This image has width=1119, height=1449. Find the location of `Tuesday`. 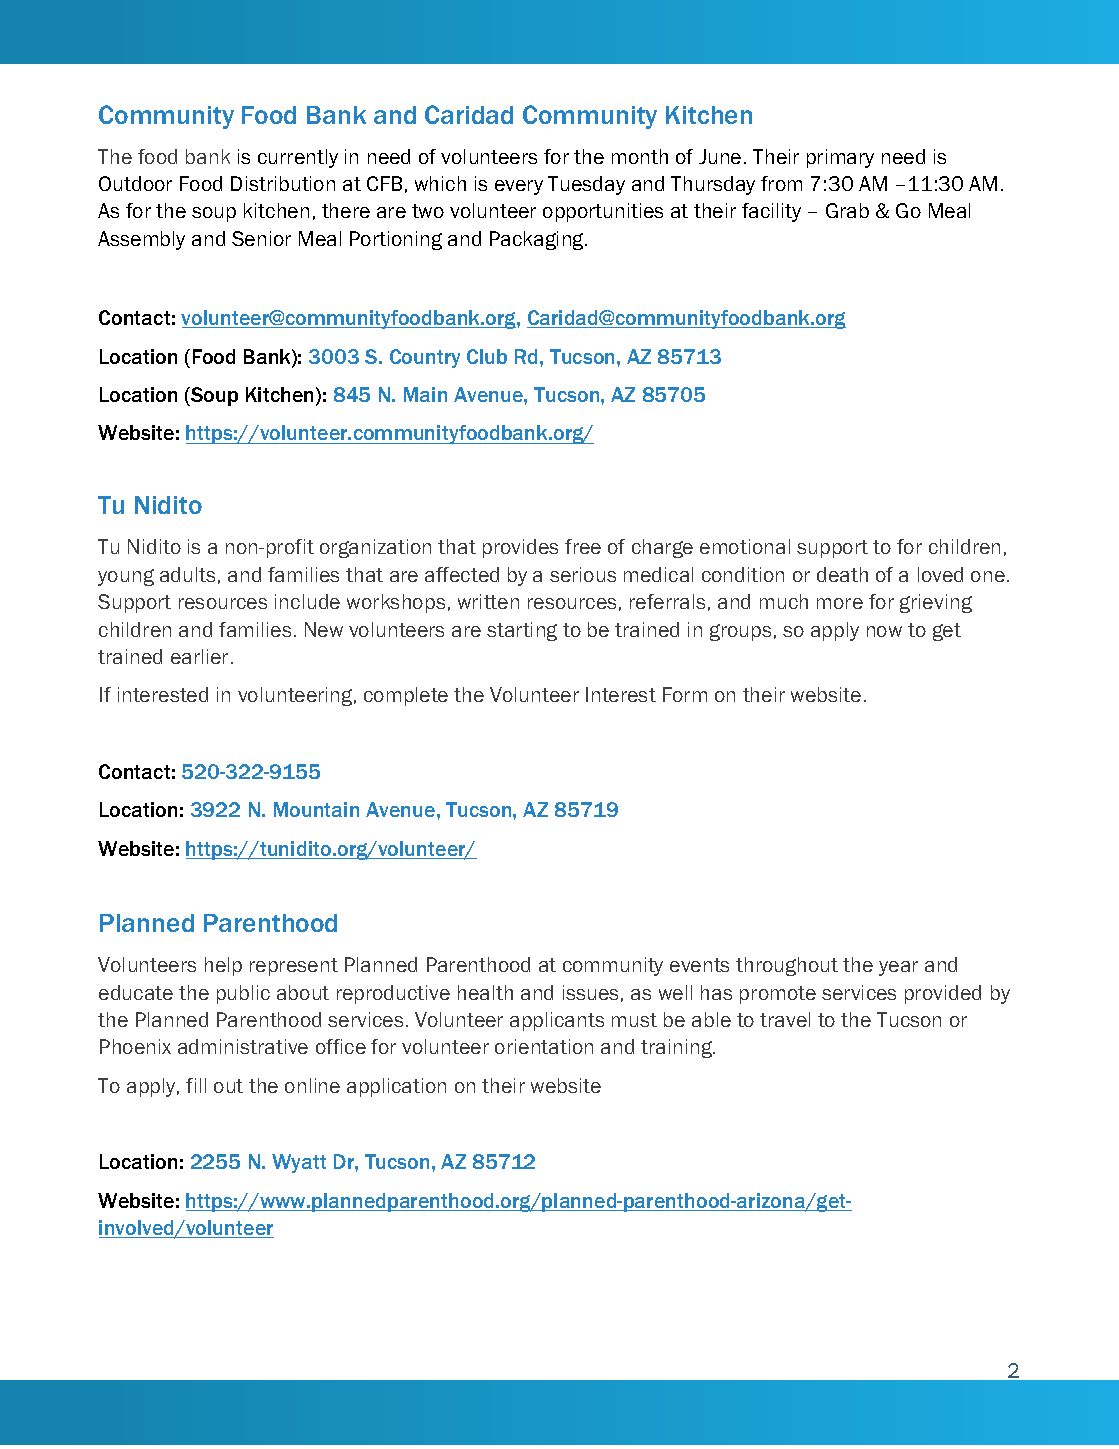

Tuesday is located at coordinates (586, 185).
